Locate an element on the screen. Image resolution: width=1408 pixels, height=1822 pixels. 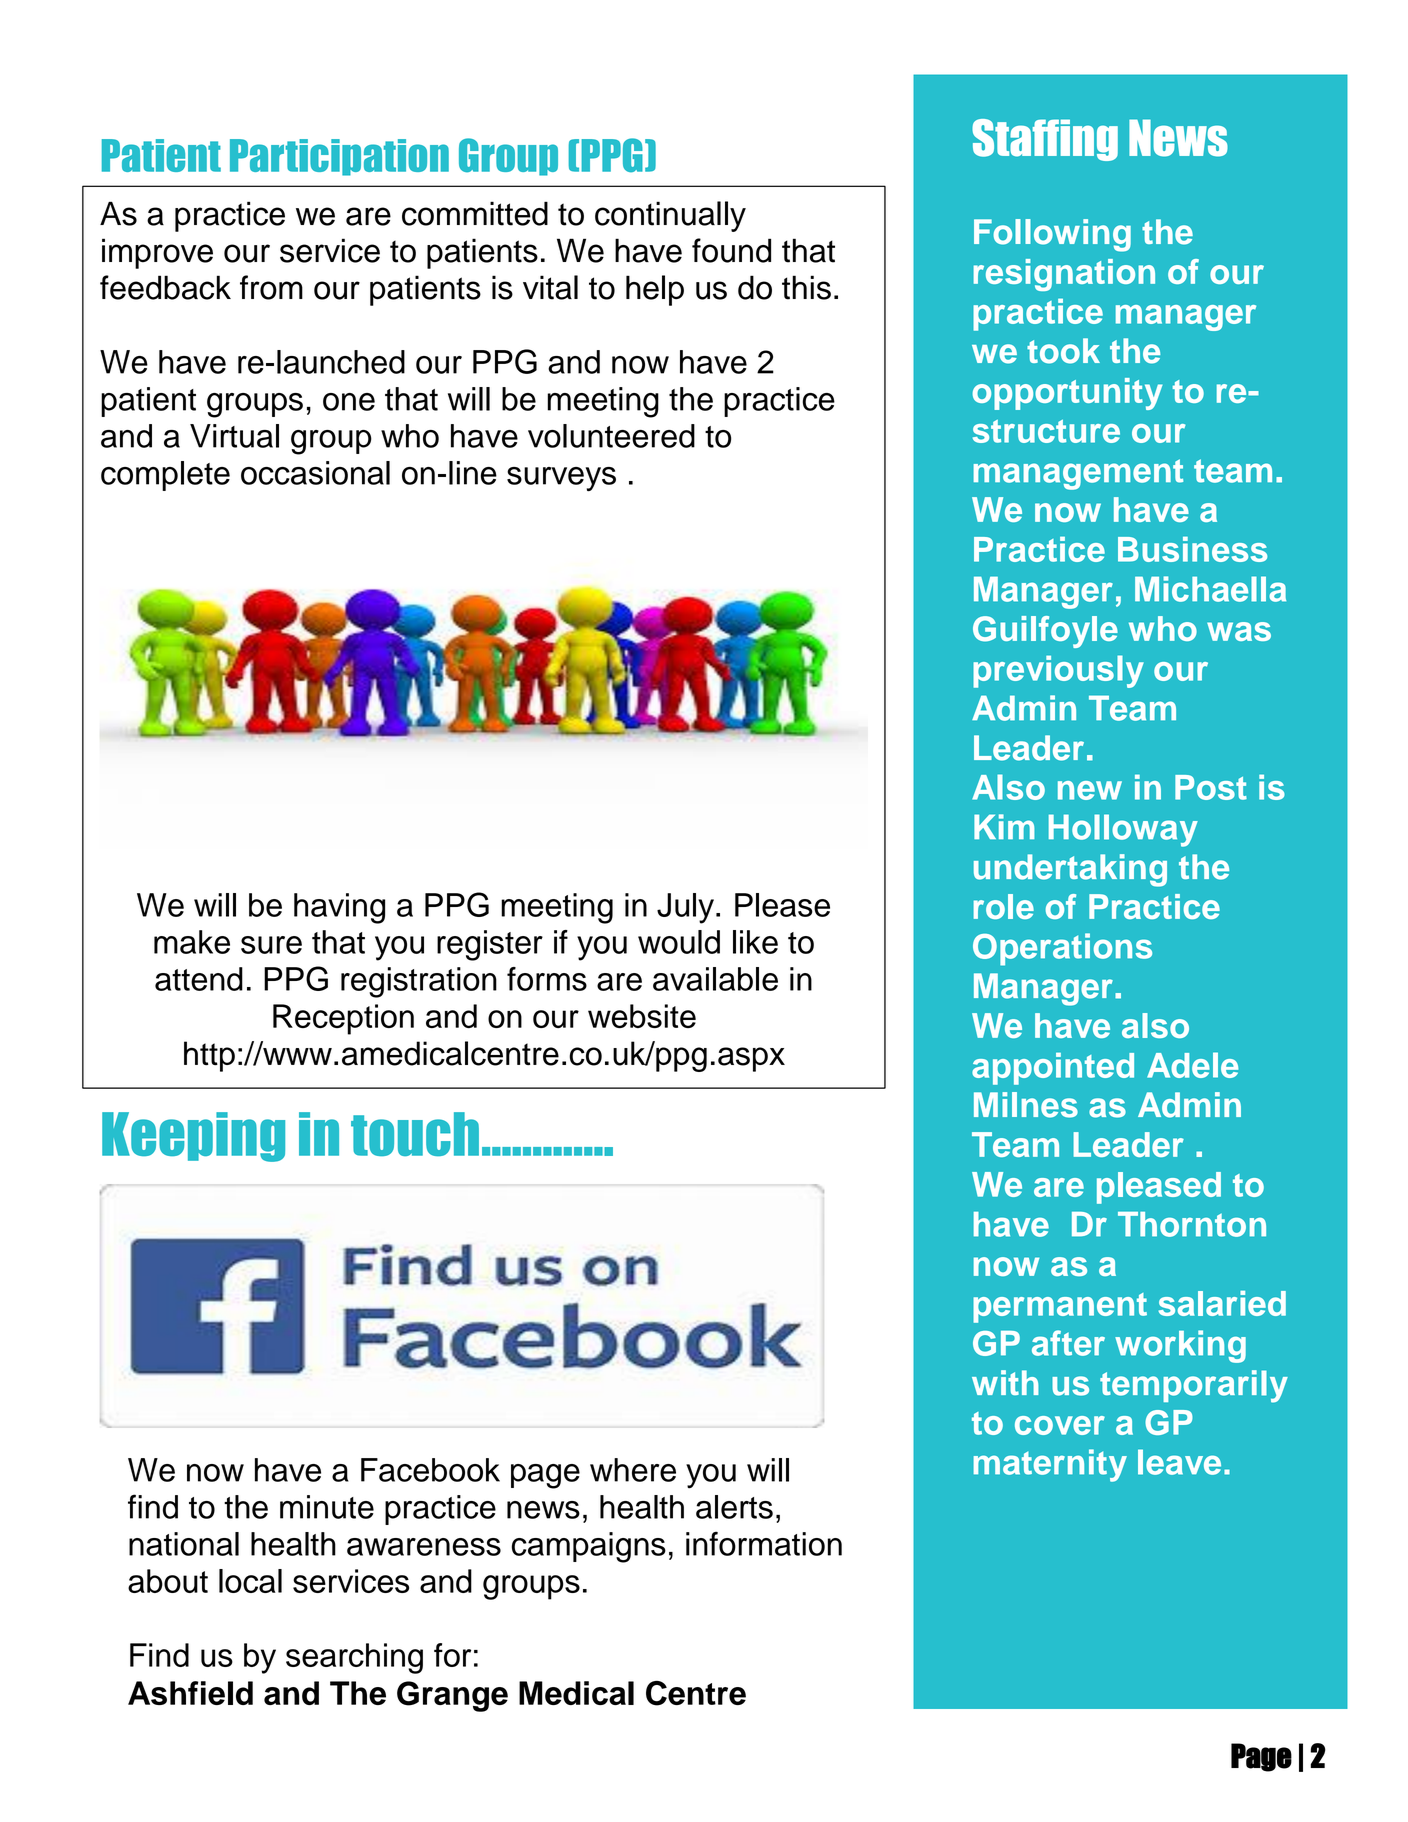
Operations is located at coordinates (1062, 949).
